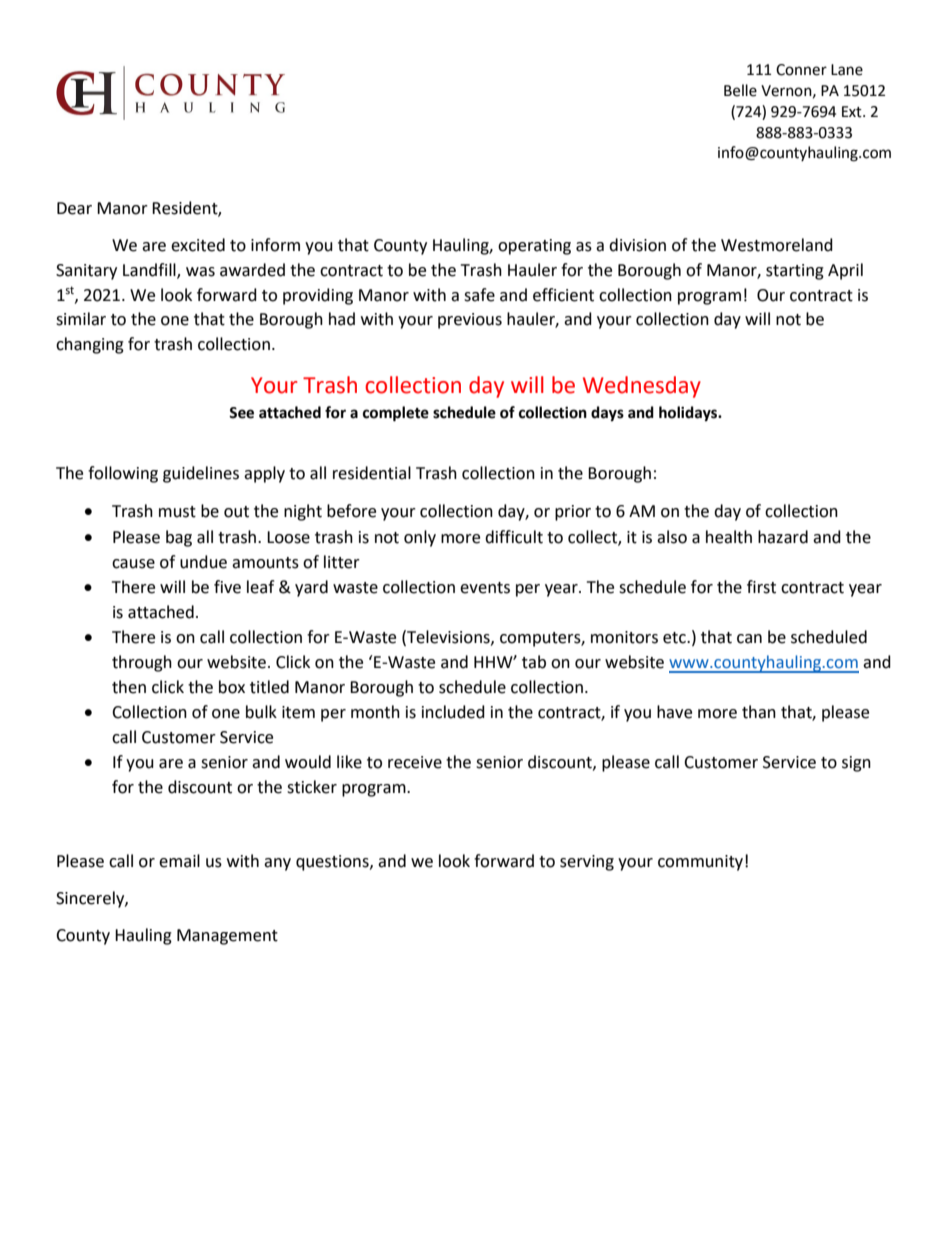  I want to click on Conner, so click(801, 70).
